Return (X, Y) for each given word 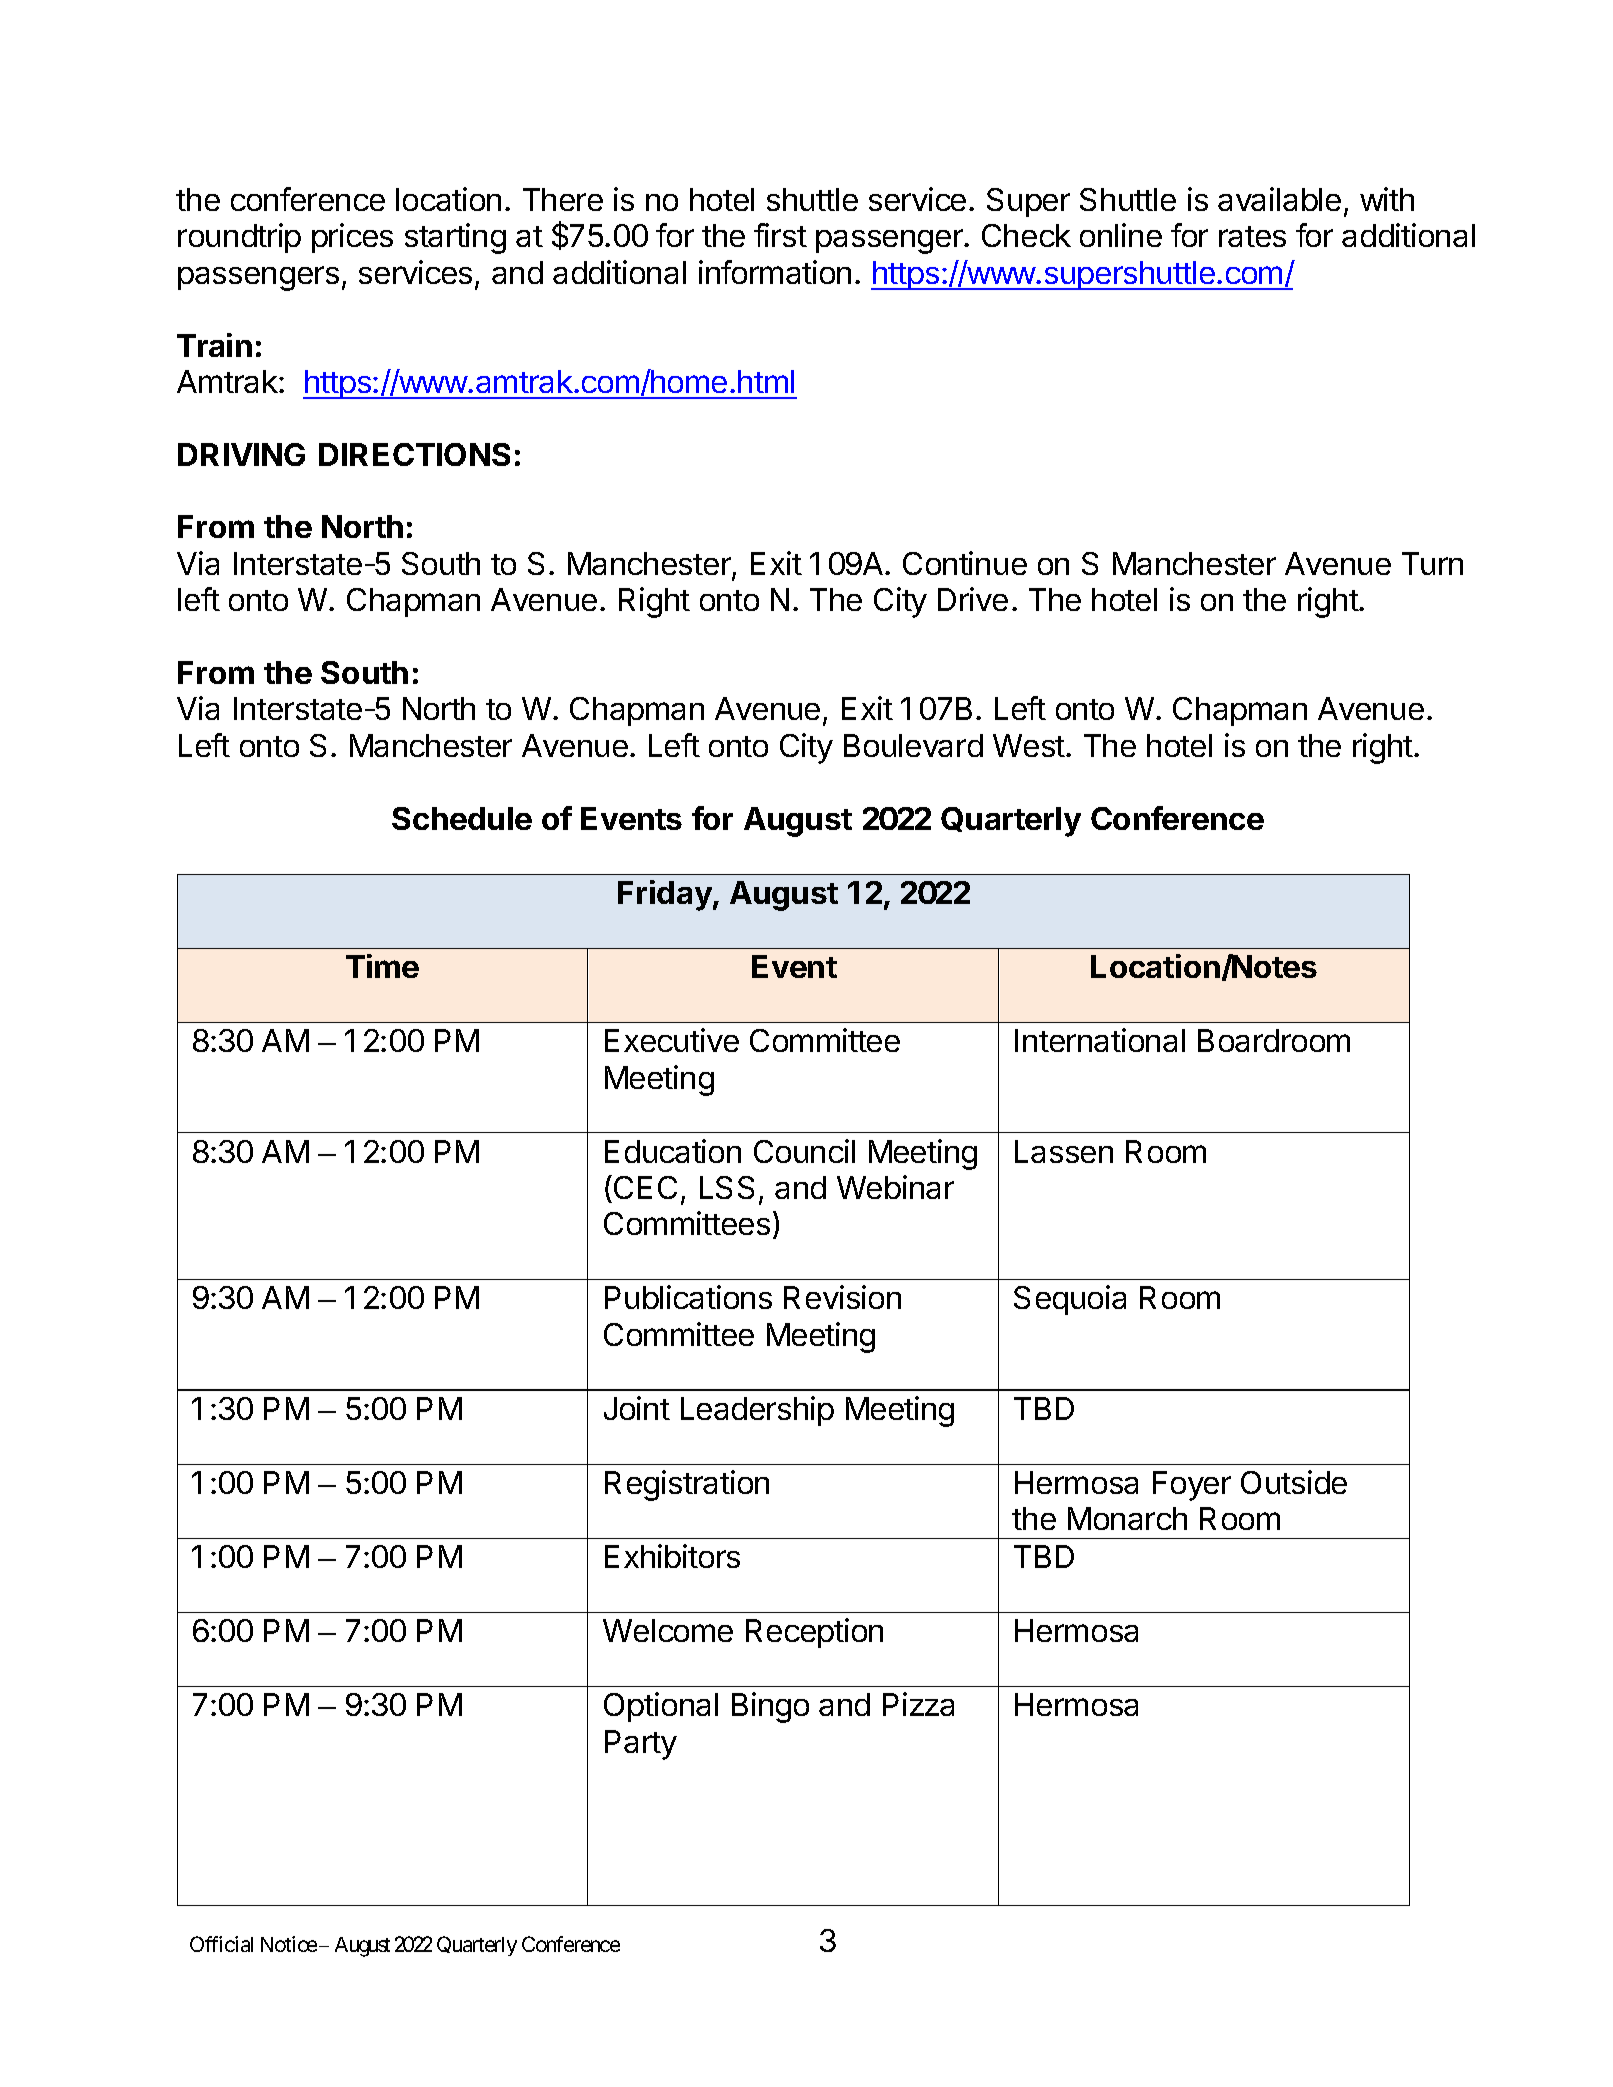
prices (352, 238)
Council (804, 1151)
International (1100, 1040)
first (780, 235)
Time (382, 966)
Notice (289, 1944)
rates (1252, 236)
